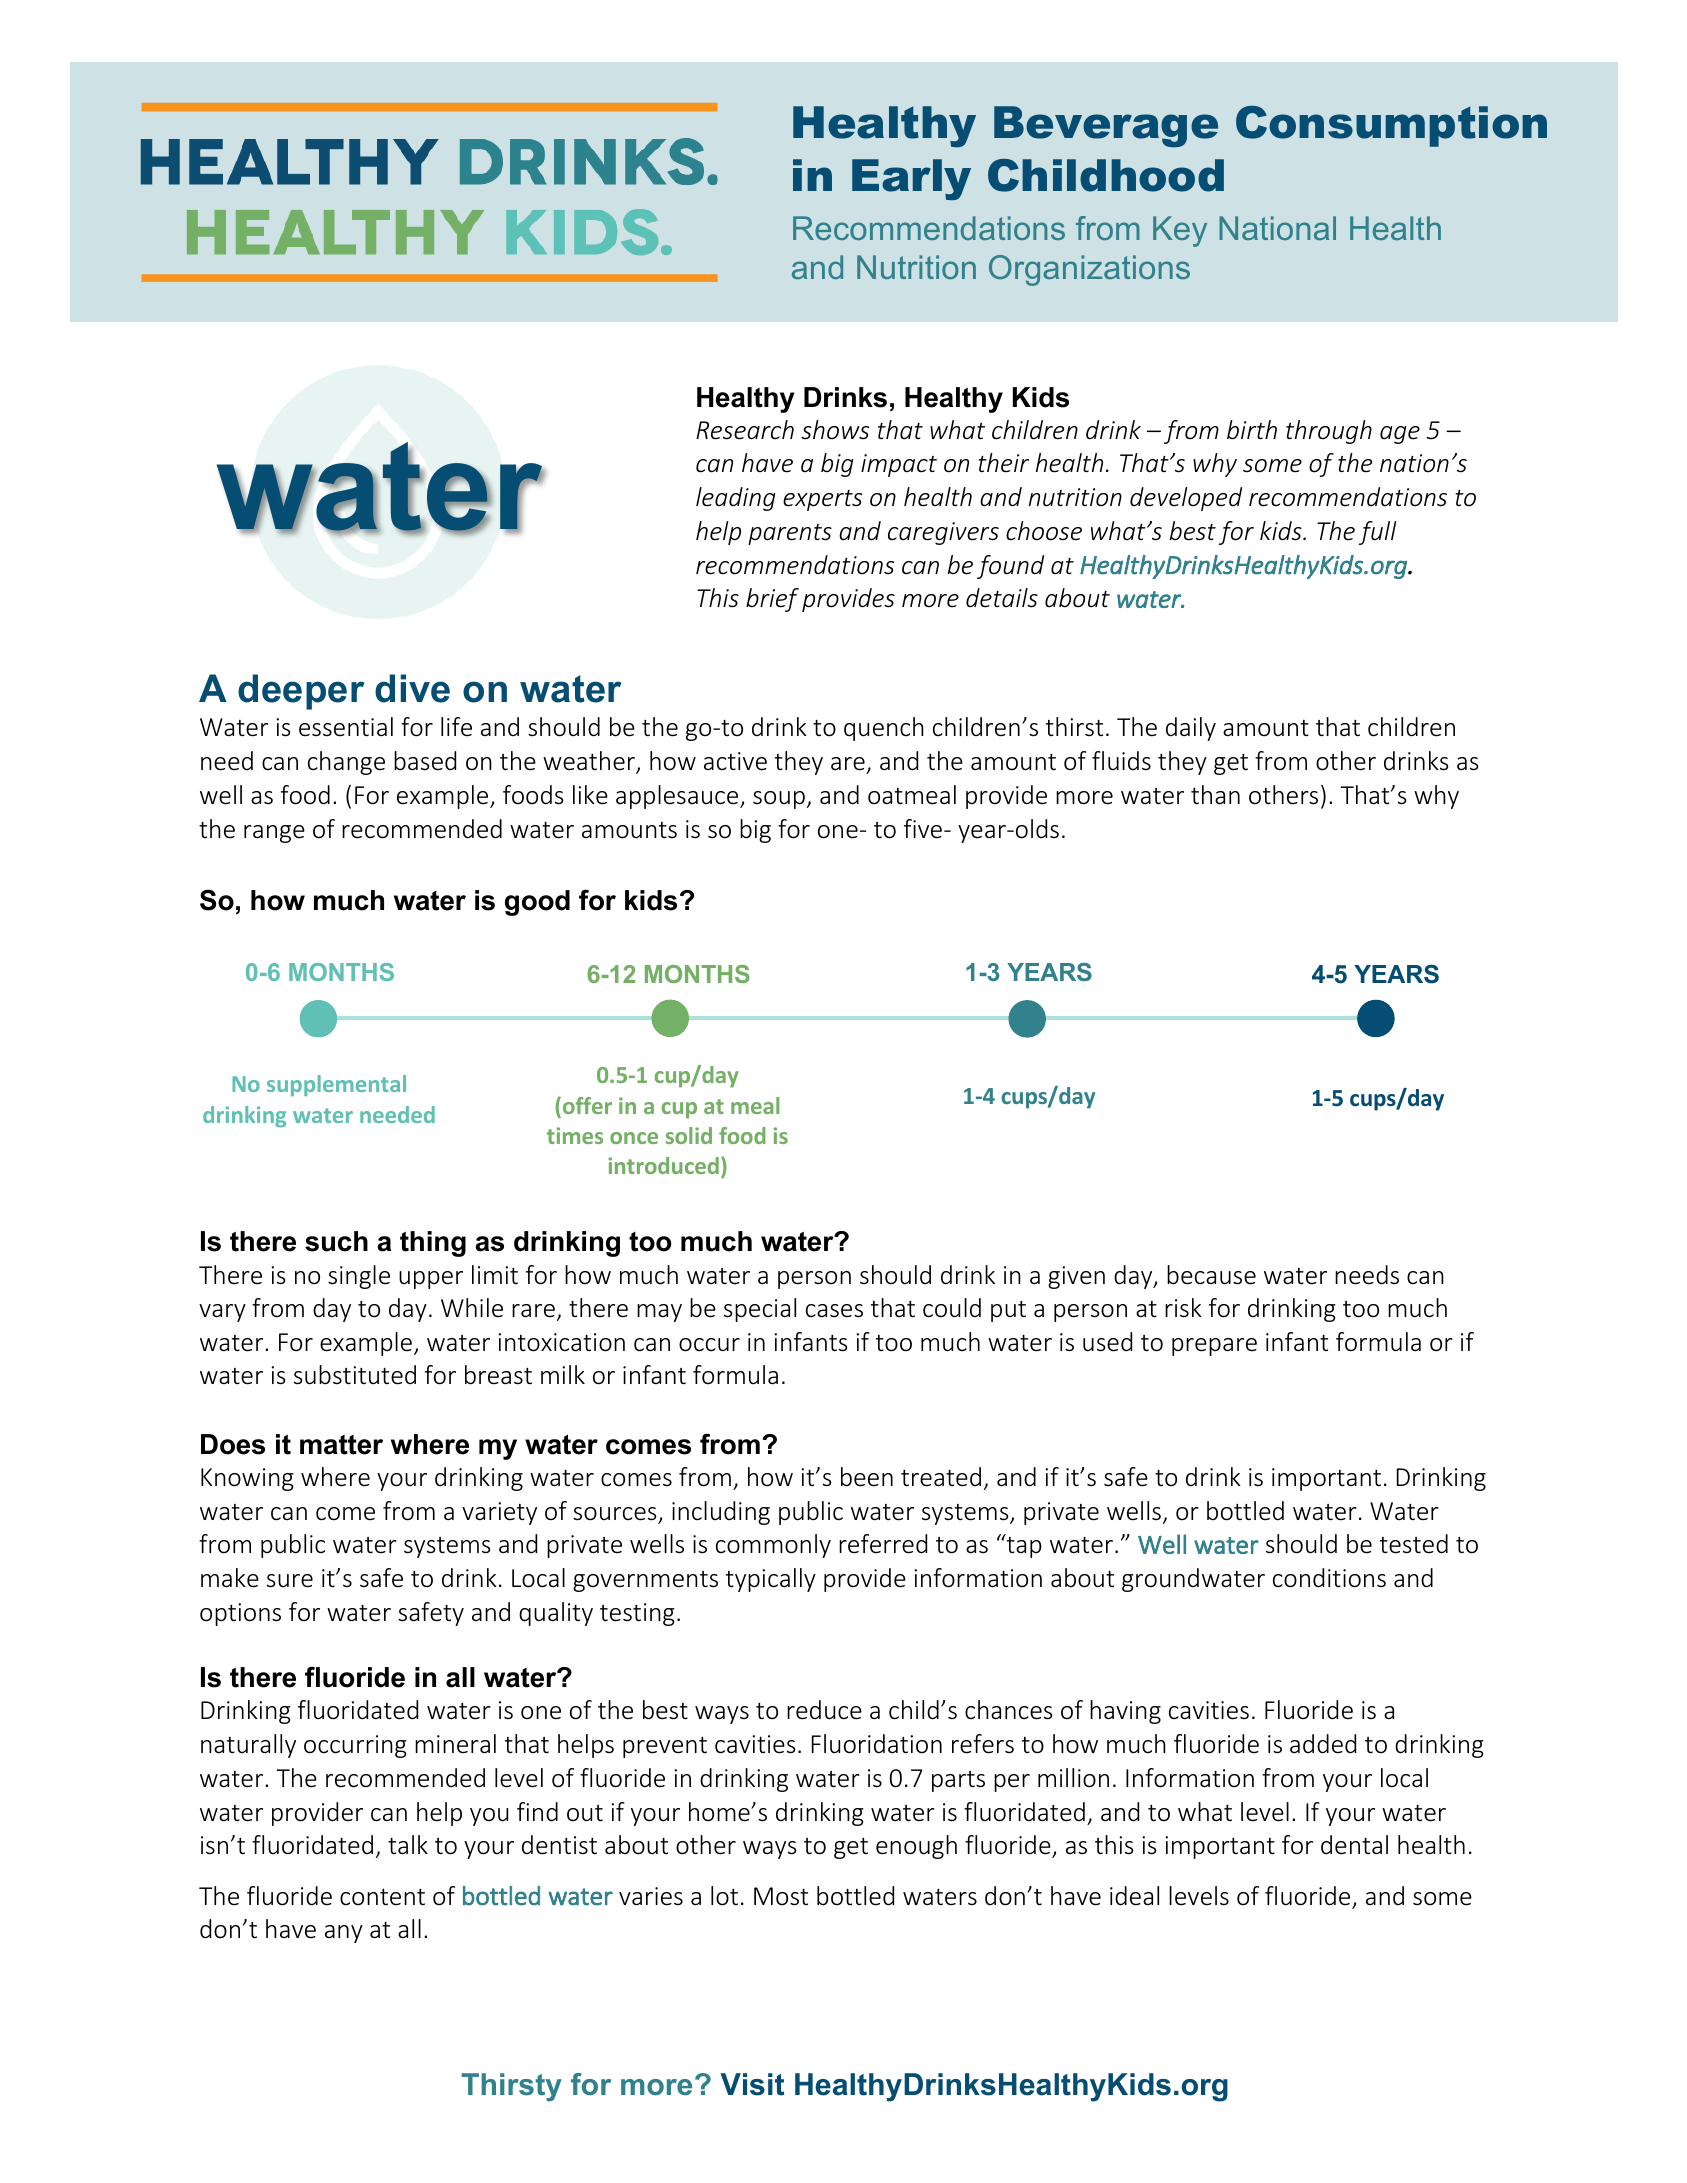  Describe the element at coordinates (1215, 794) in the page. I see `than` at that location.
